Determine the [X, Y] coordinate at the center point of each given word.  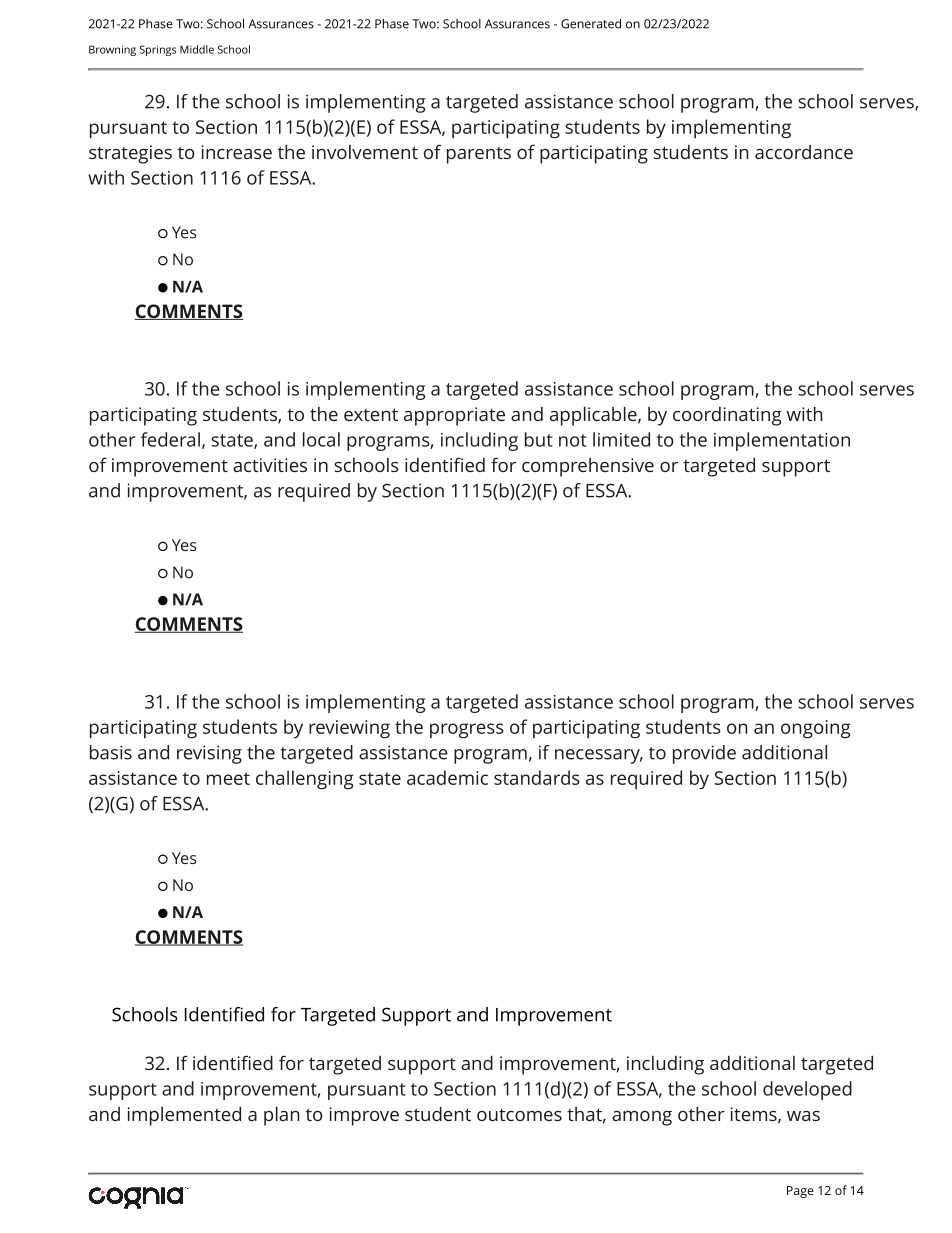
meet [228, 778]
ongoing [815, 729]
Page [800, 1192]
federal [170, 439]
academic [447, 777]
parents [479, 155]
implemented [184, 1116]
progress [467, 730]
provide [704, 754]
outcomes [519, 1114]
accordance [804, 152]
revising [209, 754]
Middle [197, 49]
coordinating [727, 416]
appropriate [454, 416]
